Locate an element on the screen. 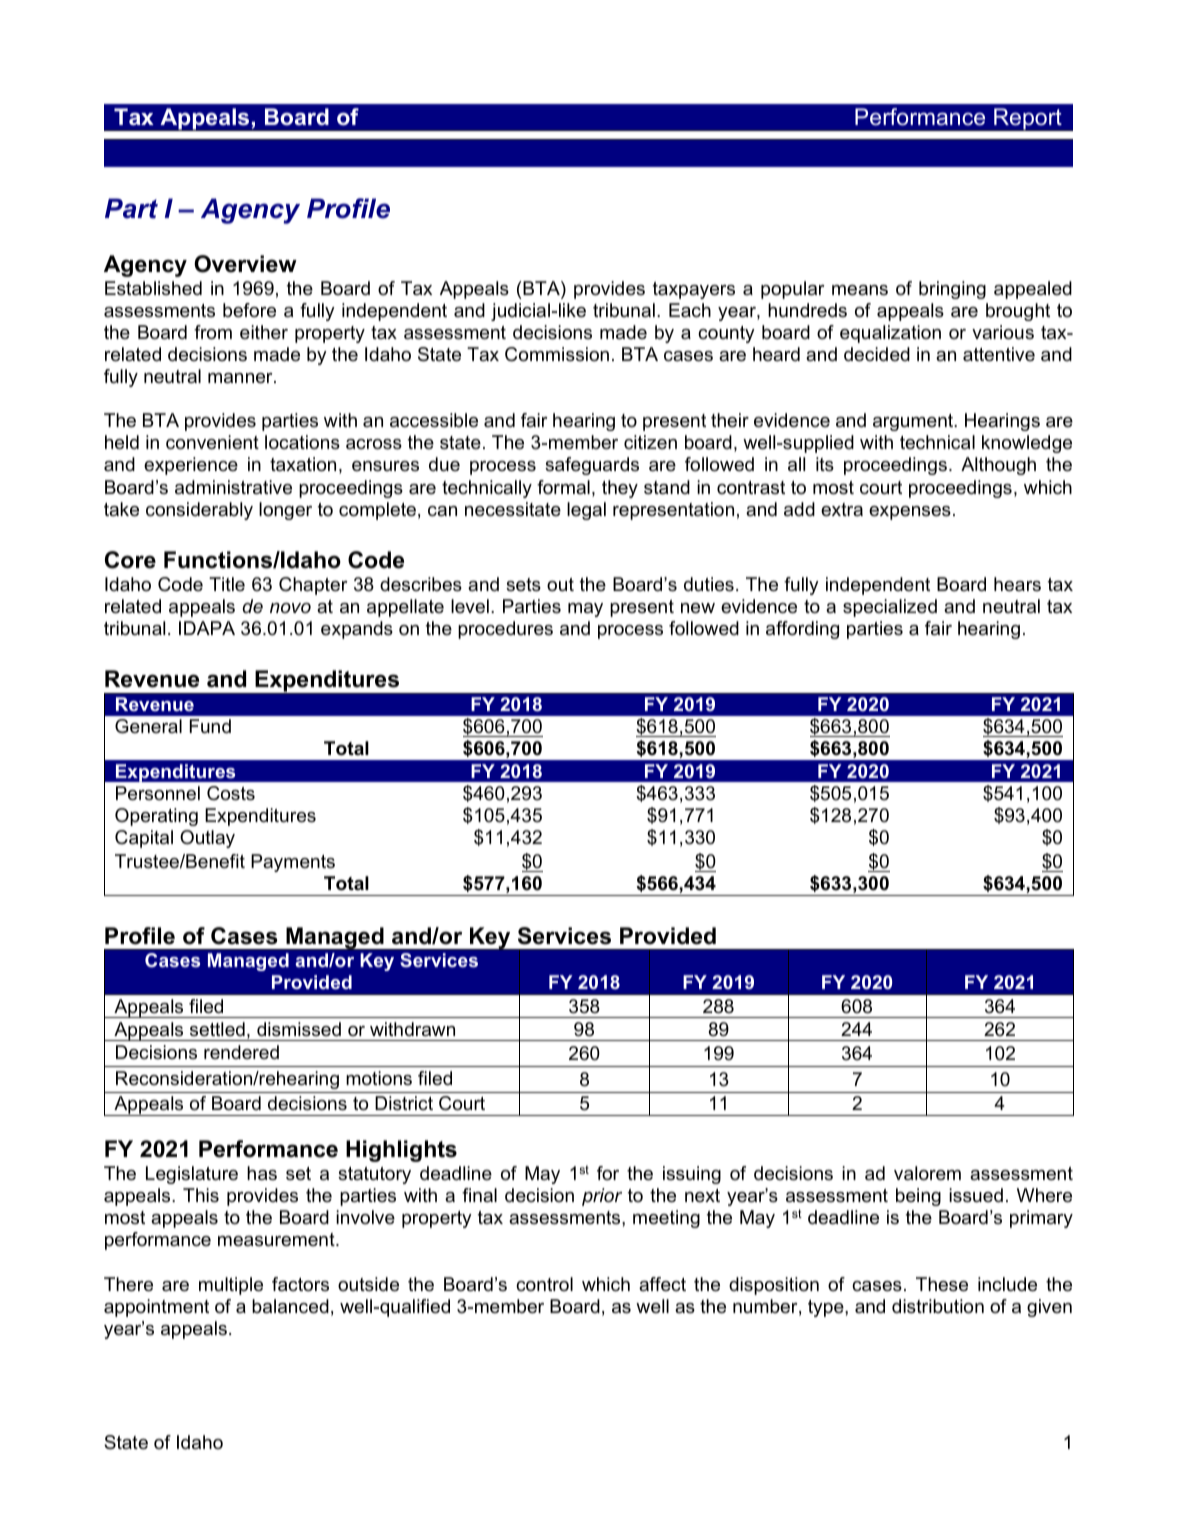  These is located at coordinates (942, 1284).
